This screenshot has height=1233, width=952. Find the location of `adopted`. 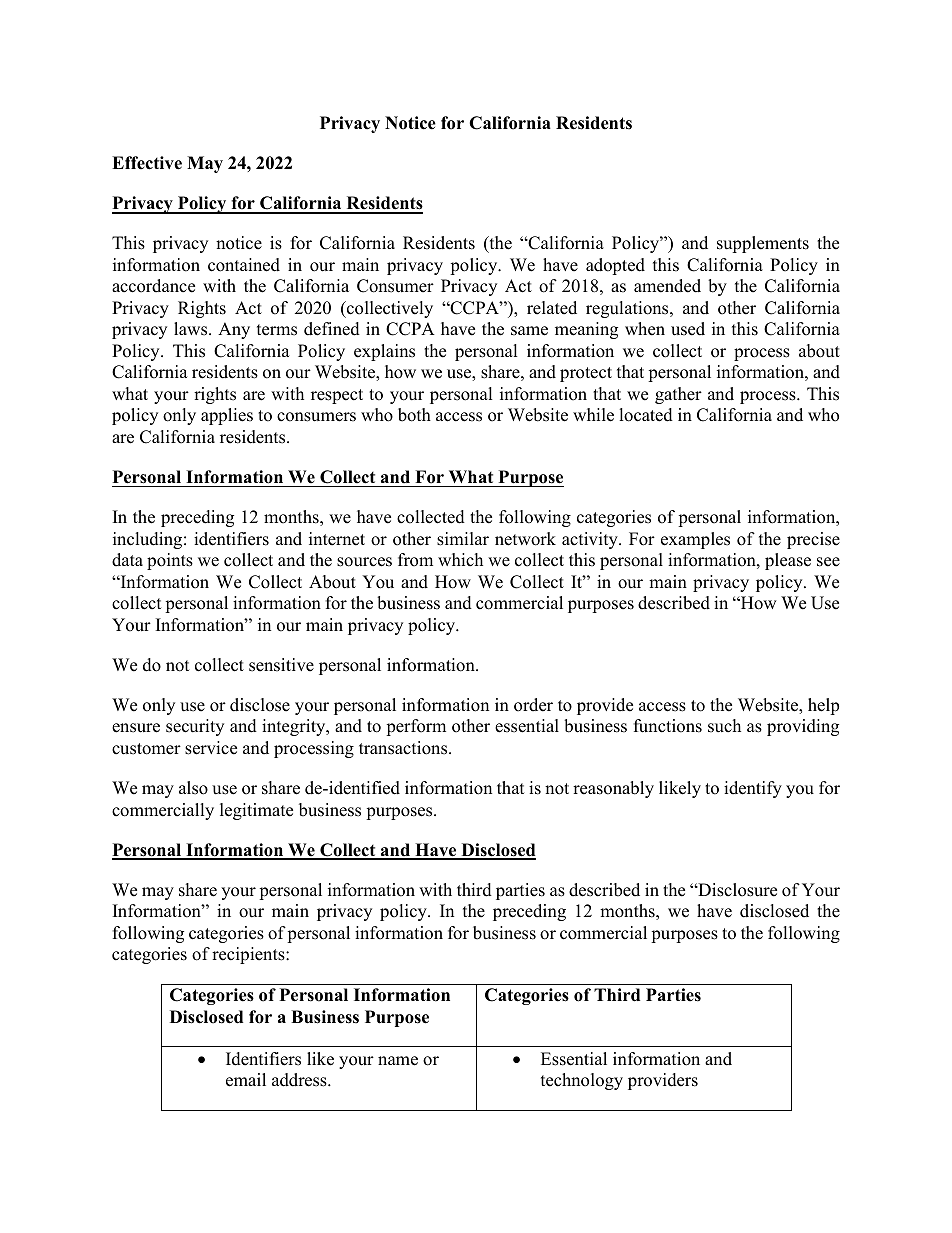

adopted is located at coordinates (615, 266).
